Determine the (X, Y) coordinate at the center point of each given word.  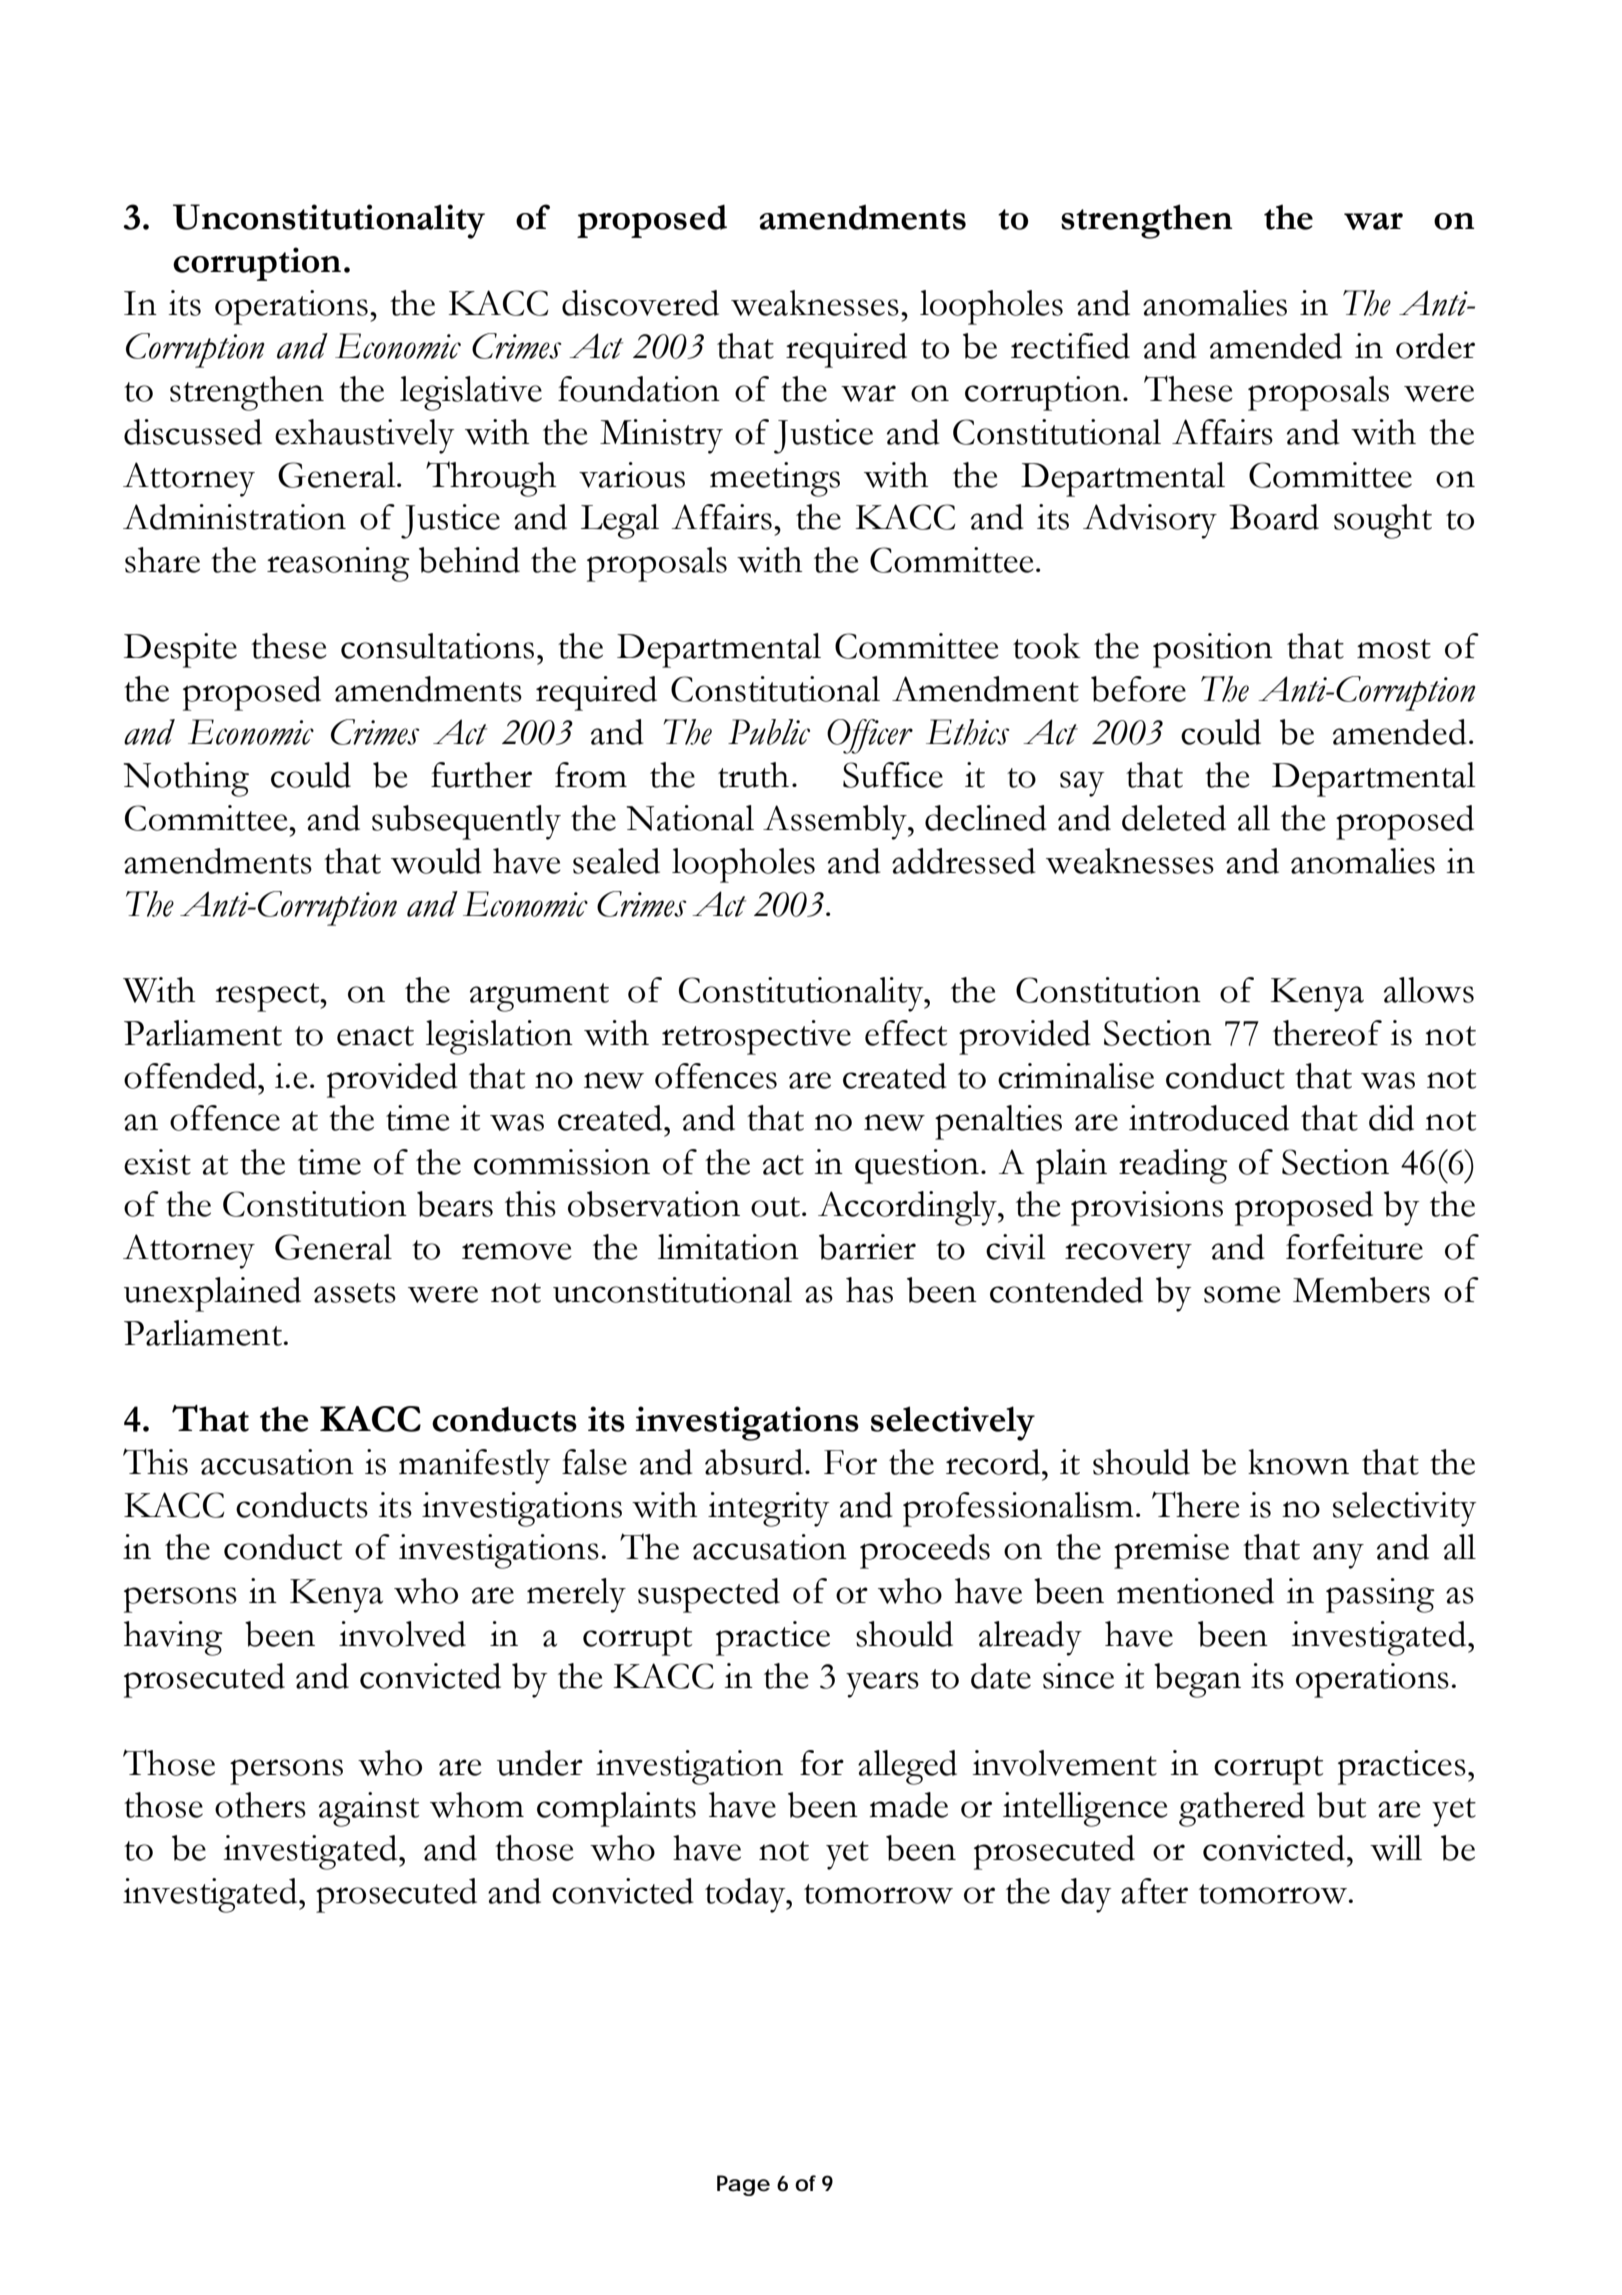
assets (355, 1293)
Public (769, 732)
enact (375, 1036)
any (1338, 1556)
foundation (639, 389)
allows (1429, 990)
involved (402, 1634)
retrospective (756, 1037)
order (1435, 346)
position (1213, 650)
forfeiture (1354, 1247)
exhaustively (364, 436)
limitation (728, 1247)
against (369, 1809)
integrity (768, 1509)
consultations (437, 646)
